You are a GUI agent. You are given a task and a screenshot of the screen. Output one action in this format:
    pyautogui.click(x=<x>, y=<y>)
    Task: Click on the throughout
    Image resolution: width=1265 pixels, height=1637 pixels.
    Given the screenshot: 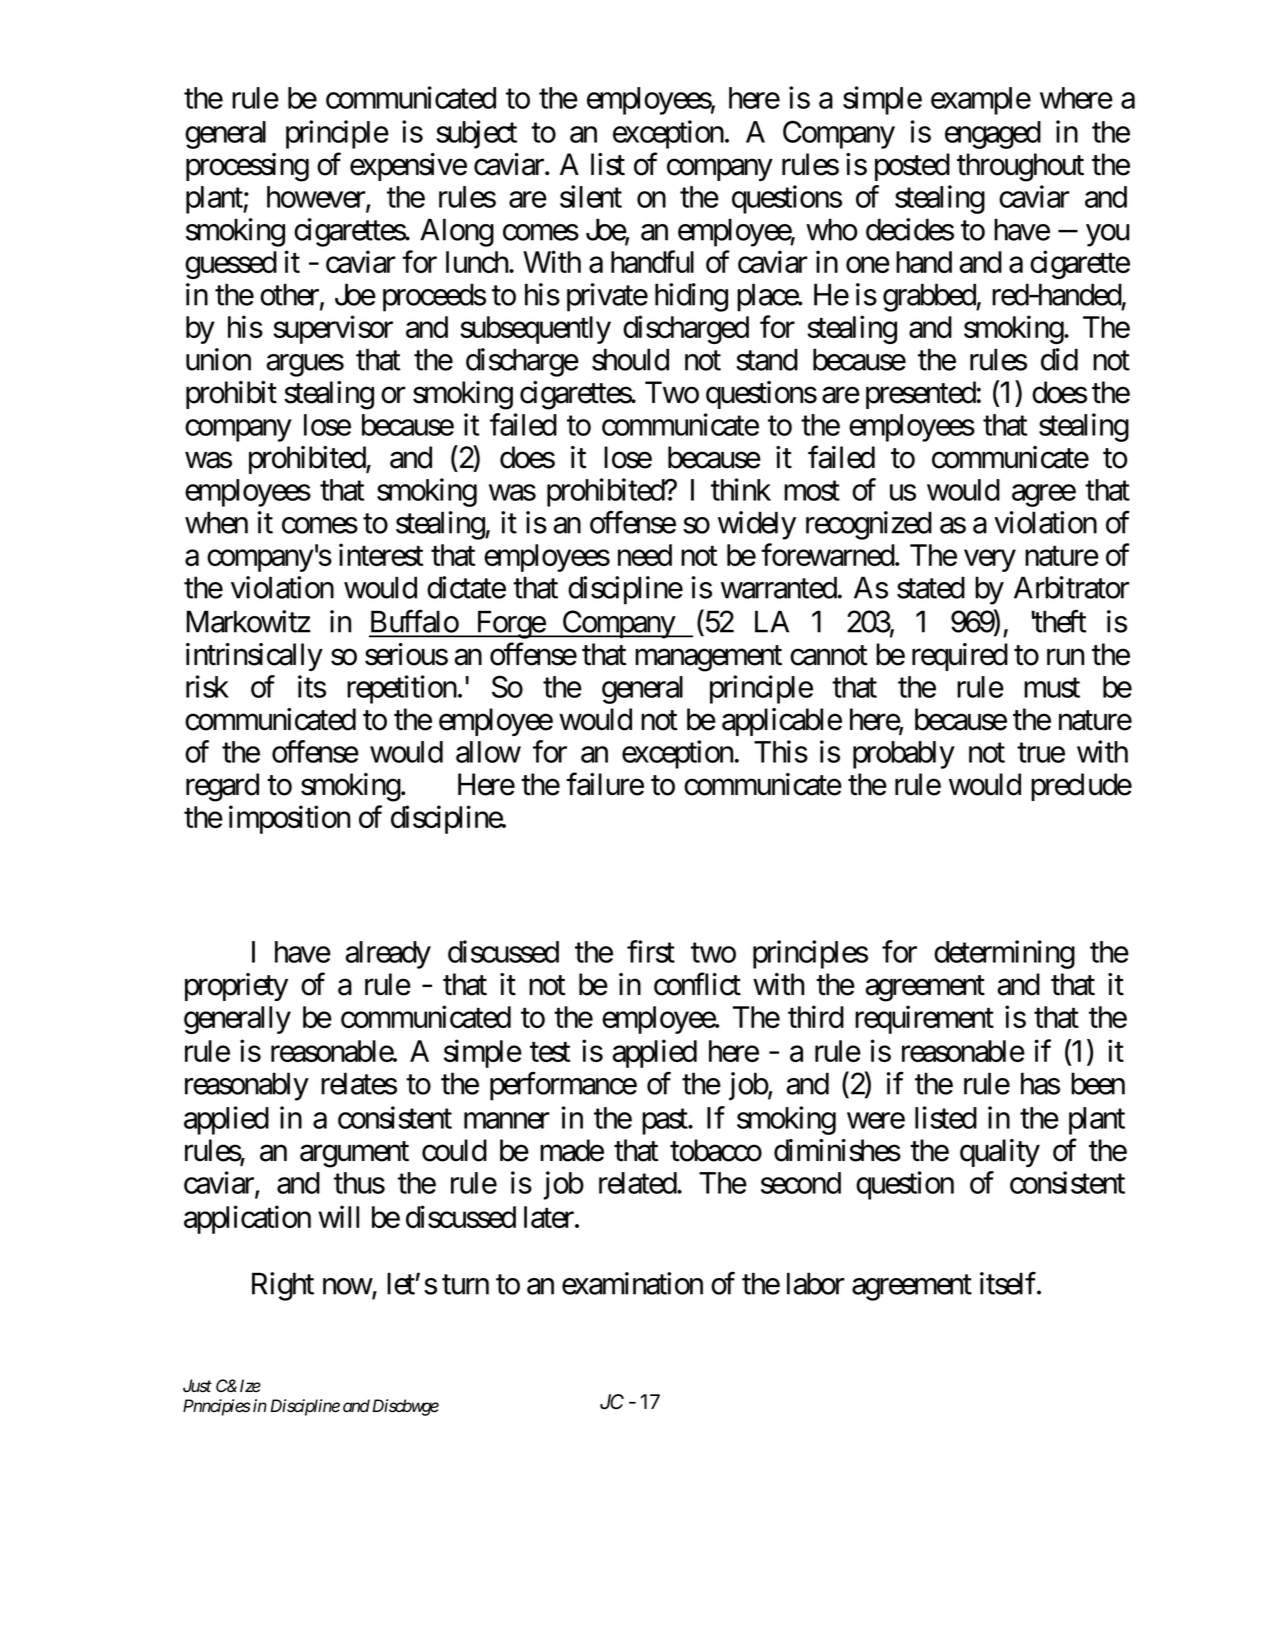 What is the action you would take?
    pyautogui.click(x=1020, y=167)
